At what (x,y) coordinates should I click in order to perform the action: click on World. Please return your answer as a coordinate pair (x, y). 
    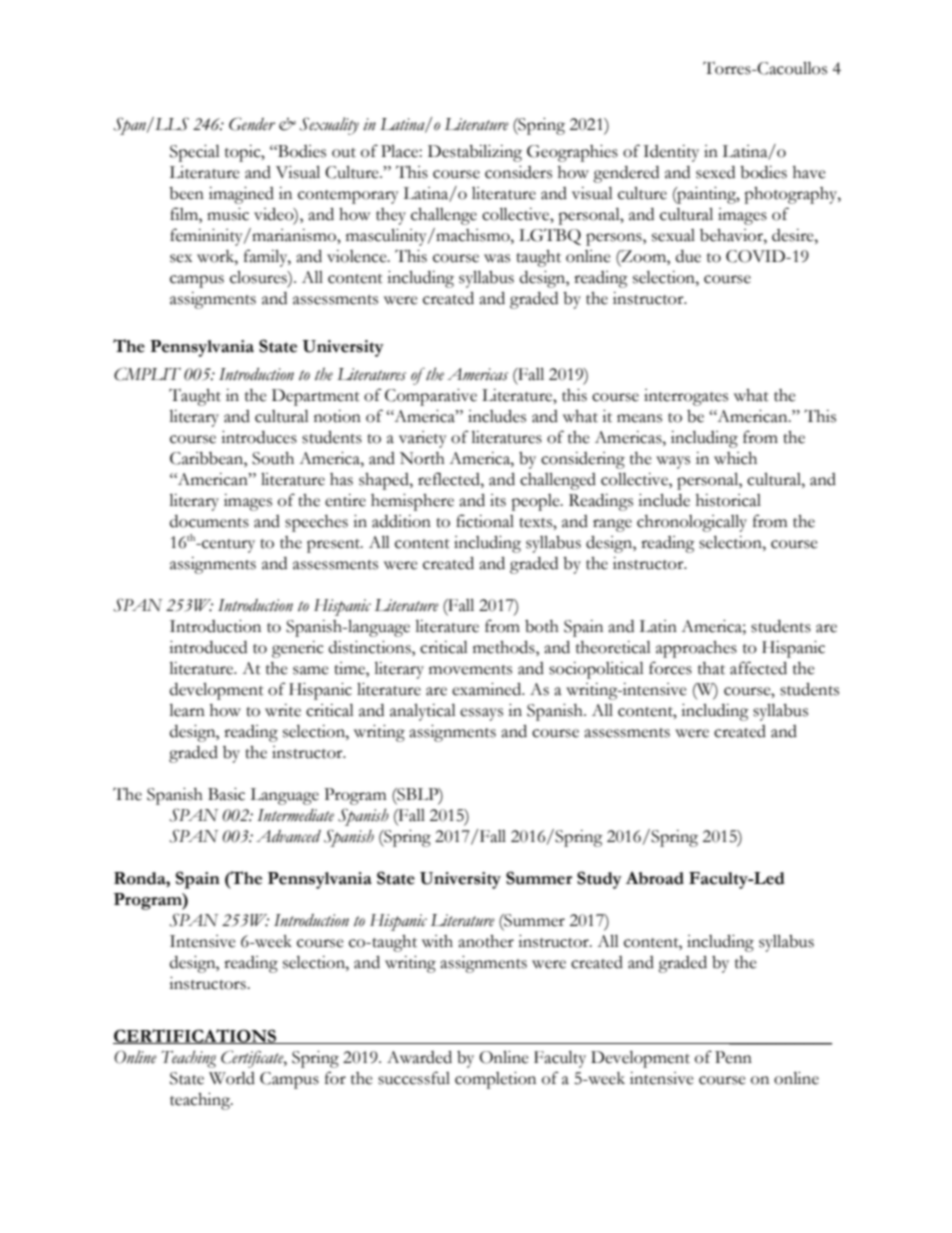
    Looking at the image, I should click on (232, 1078).
